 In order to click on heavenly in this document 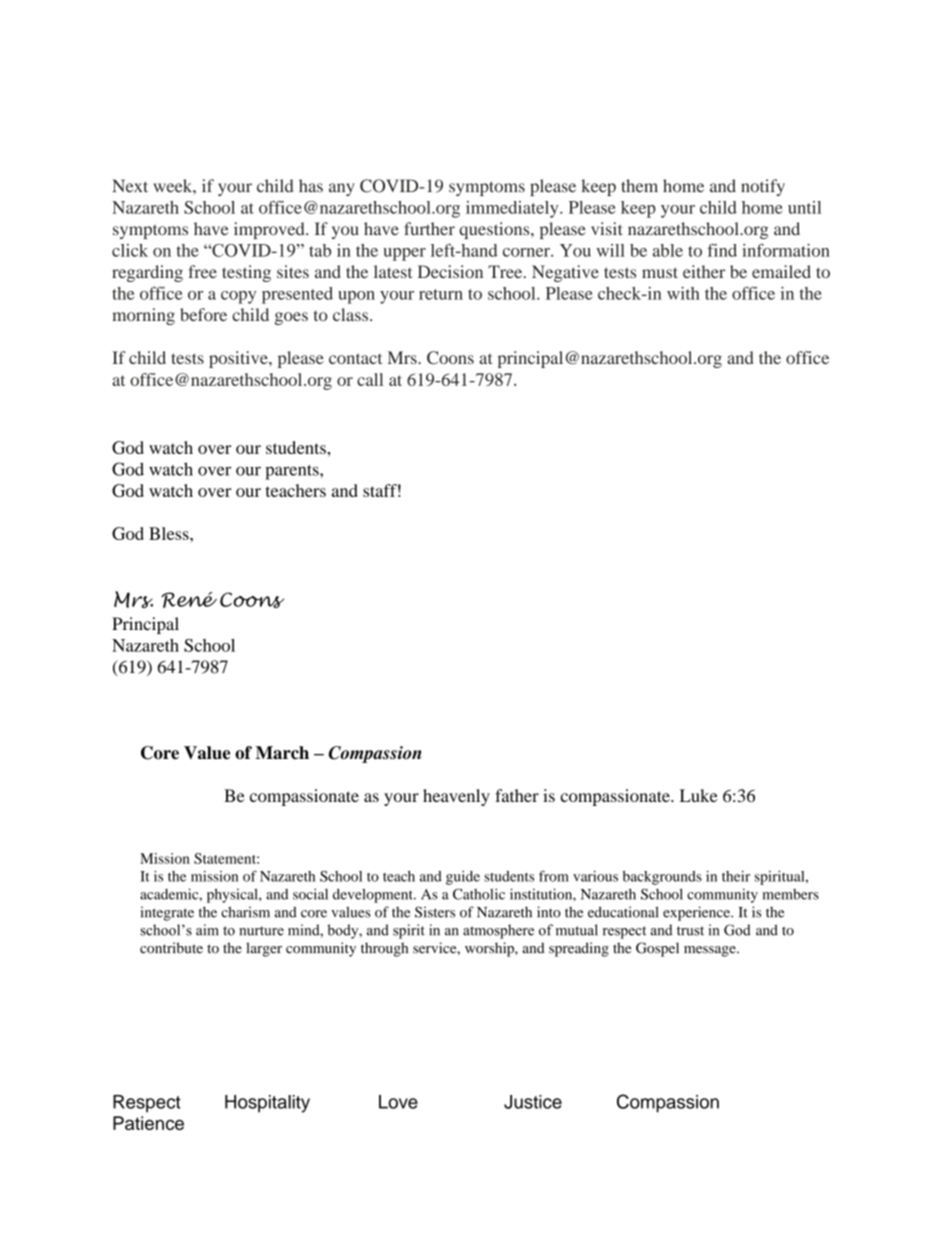, I will do `click(456, 797)`.
